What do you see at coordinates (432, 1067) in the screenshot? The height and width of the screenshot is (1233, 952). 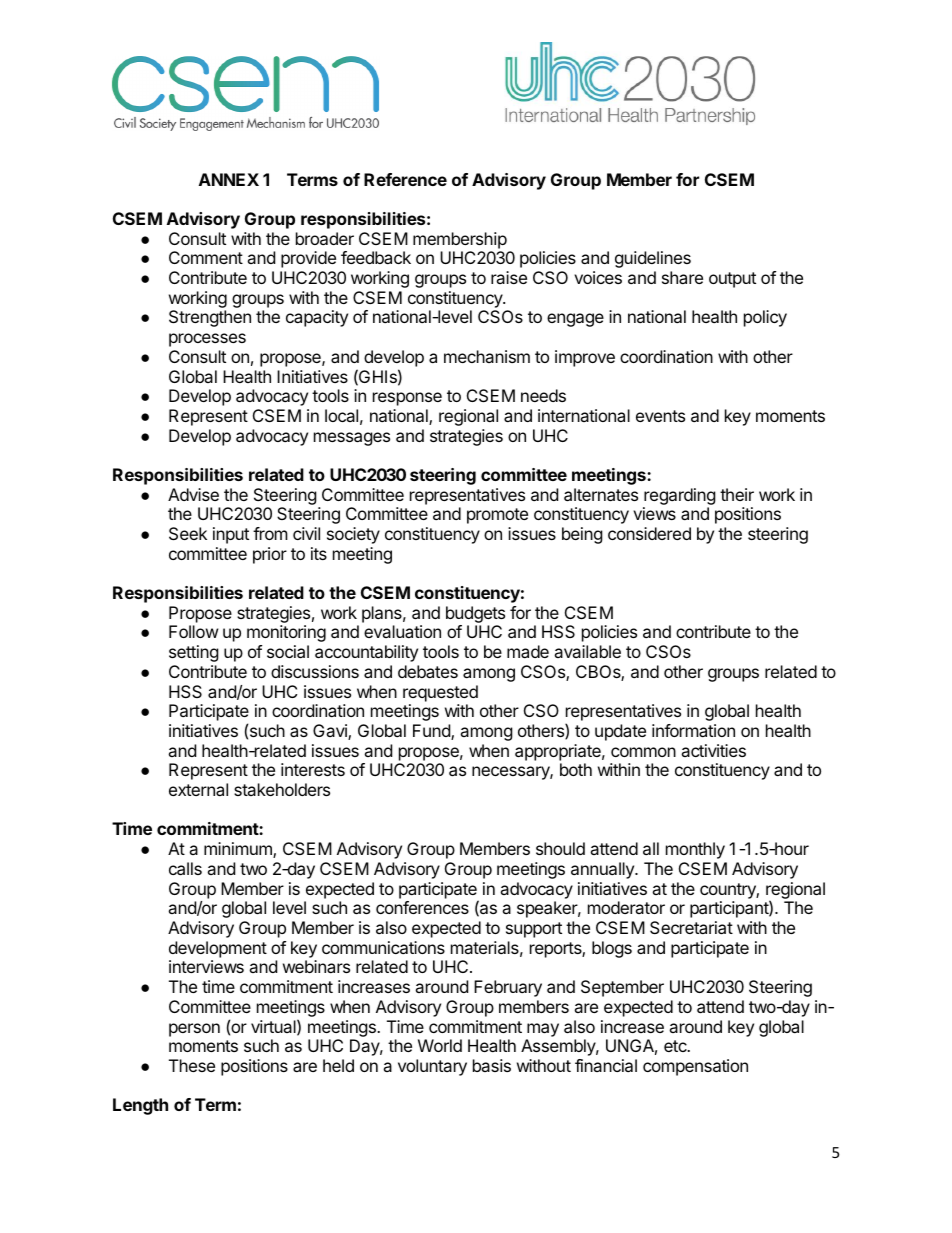 I see `voluntary` at bounding box center [432, 1067].
